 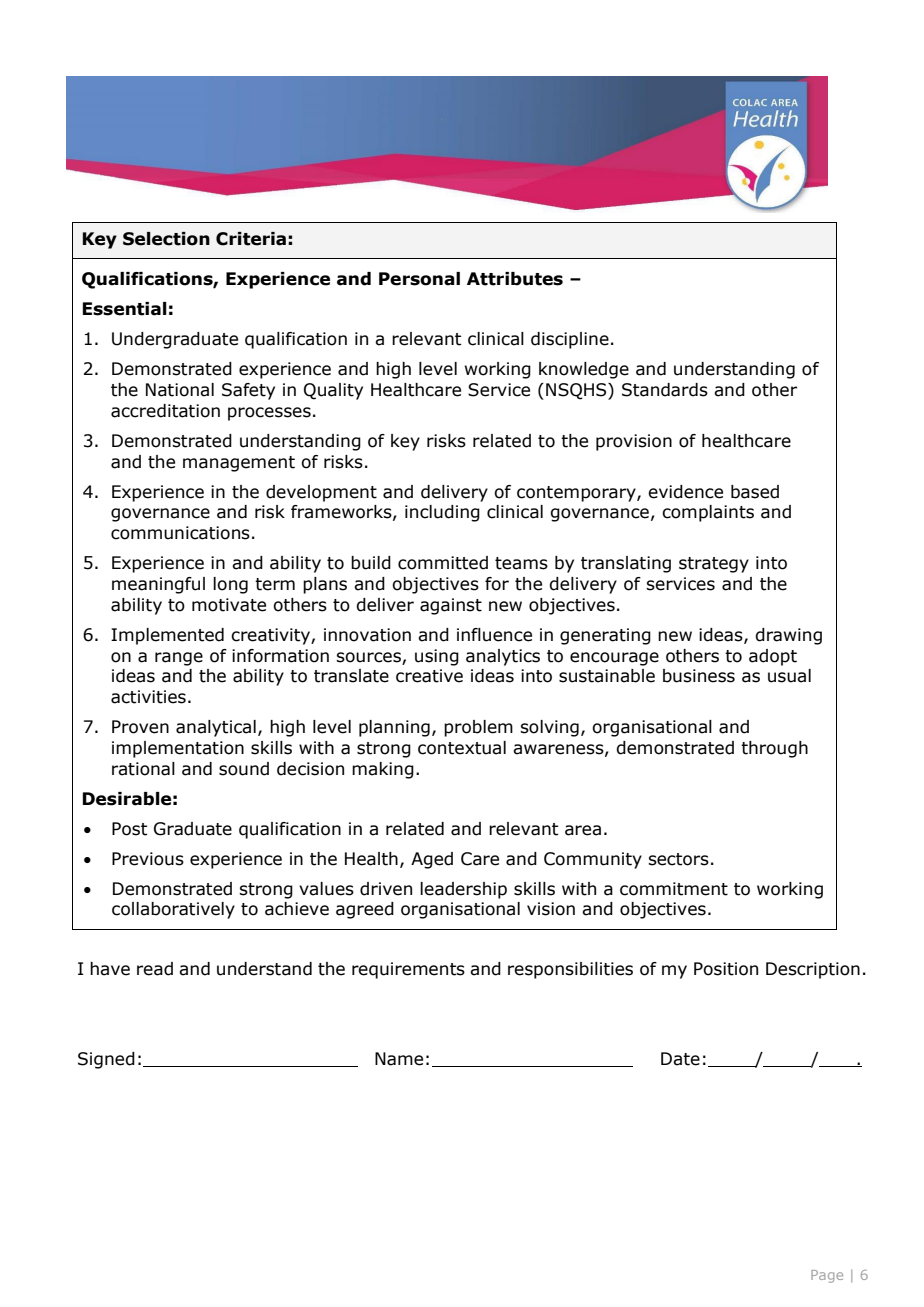 What do you see at coordinates (178, 749) in the screenshot?
I see `implementation` at bounding box center [178, 749].
